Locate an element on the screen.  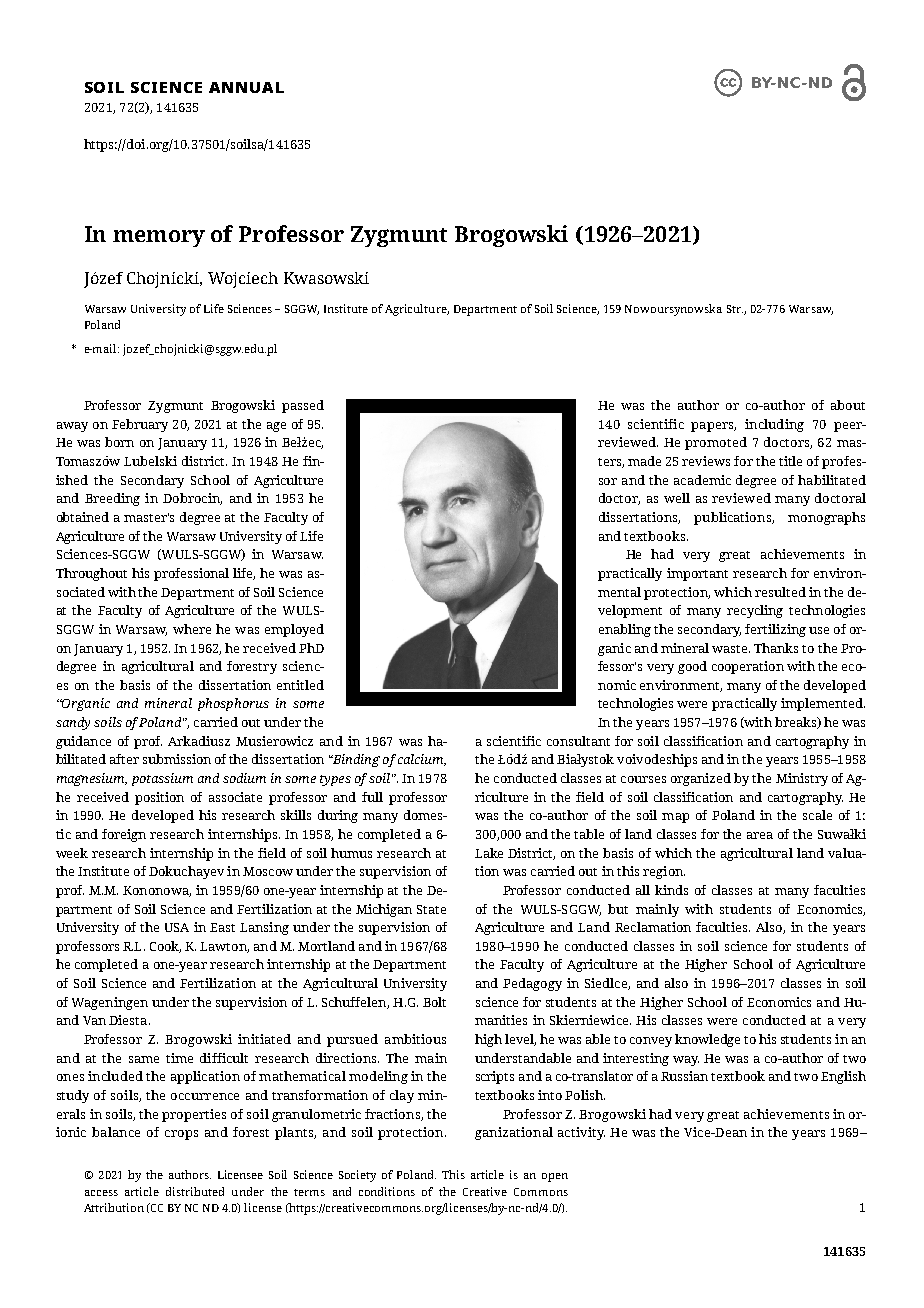
about is located at coordinates (848, 405).
